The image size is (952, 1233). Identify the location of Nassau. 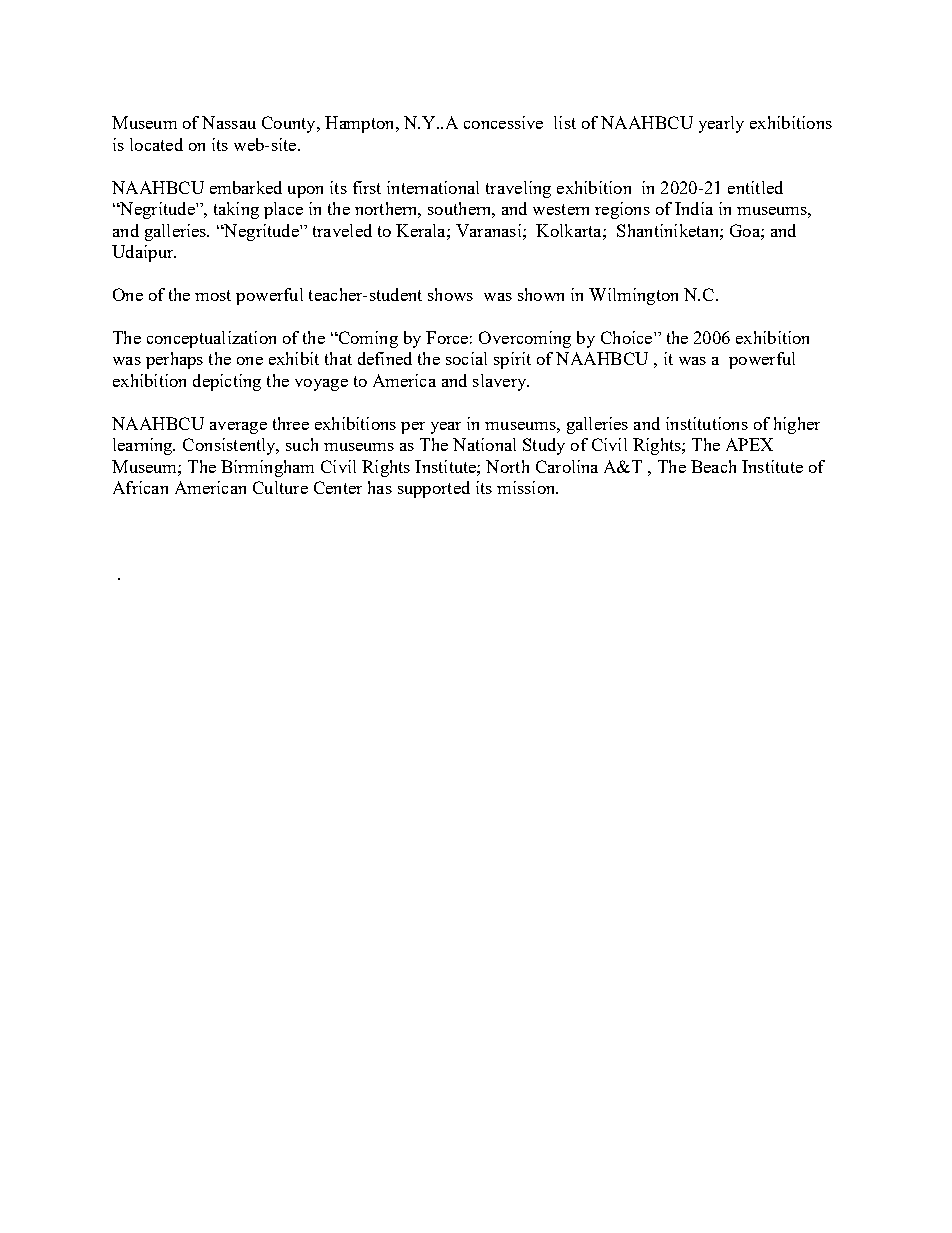
(229, 122).
